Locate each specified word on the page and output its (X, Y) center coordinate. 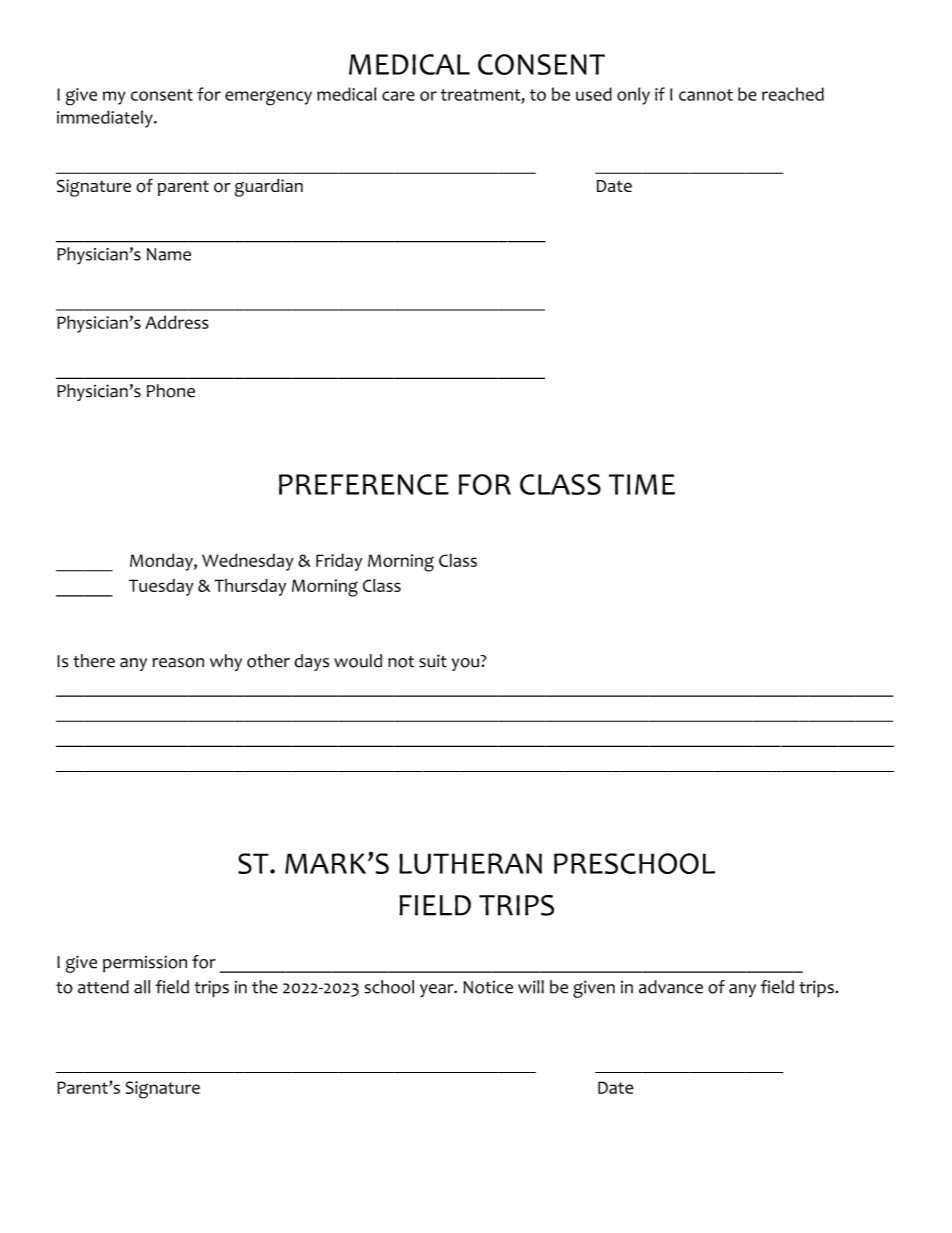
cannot (706, 95)
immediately (106, 119)
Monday (162, 562)
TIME (642, 484)
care (398, 96)
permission (145, 964)
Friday (339, 562)
